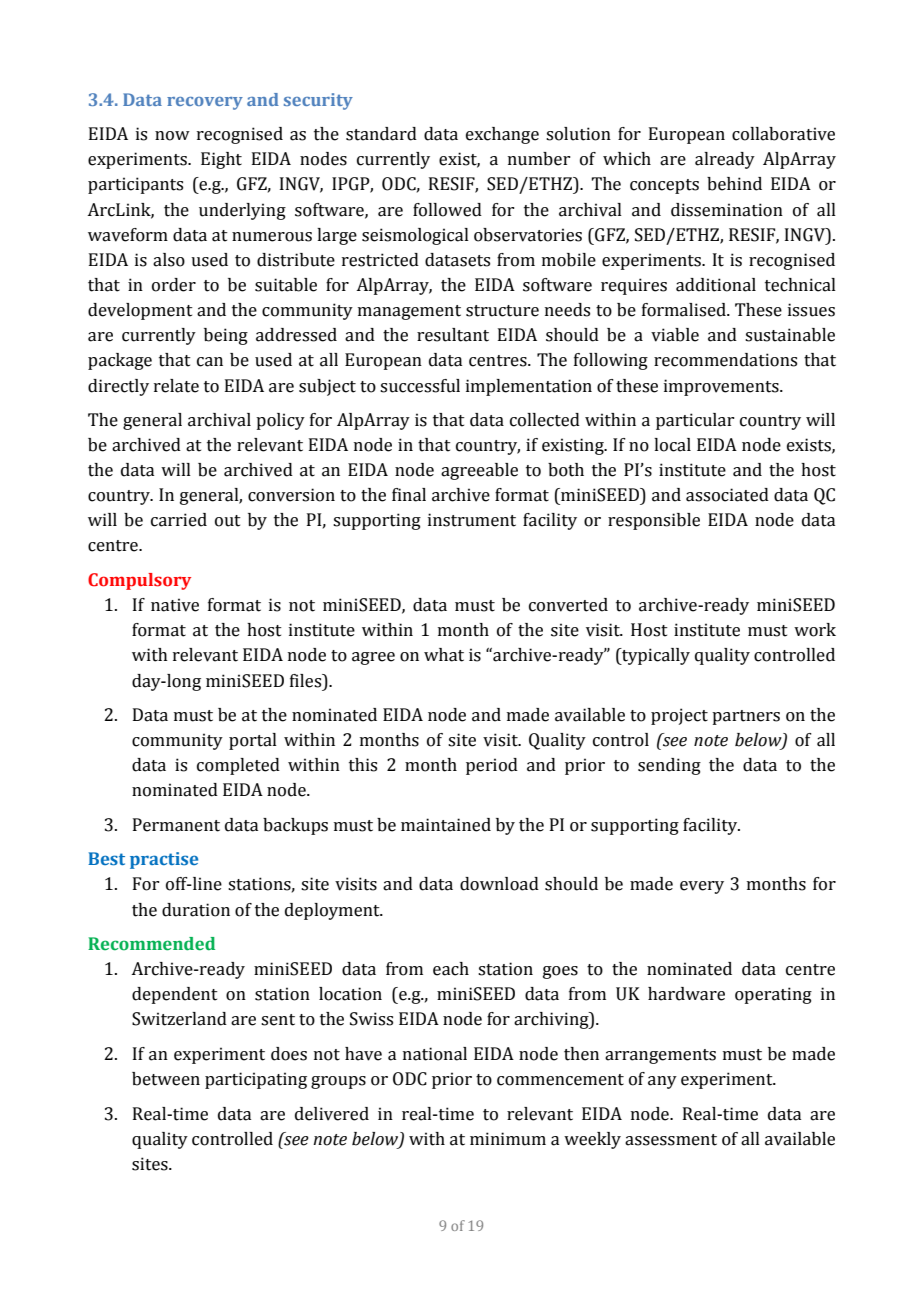 Image resolution: width=924 pixels, height=1308 pixels. I want to click on native, so click(175, 605).
